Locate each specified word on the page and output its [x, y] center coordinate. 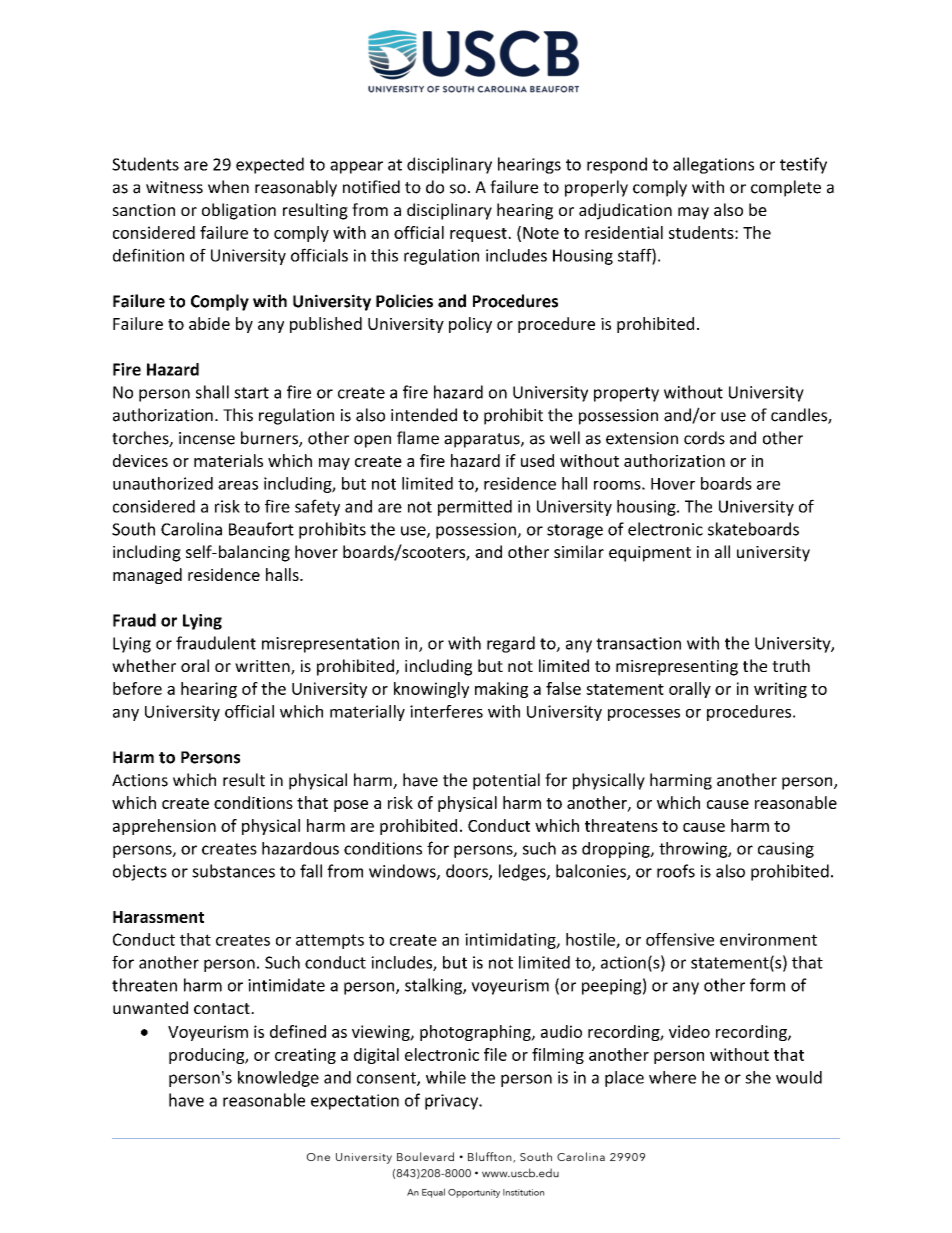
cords [704, 438]
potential [506, 781]
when [228, 187]
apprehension [164, 827]
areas [238, 485]
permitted [475, 508]
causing [786, 850]
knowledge [278, 1079]
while [446, 1077]
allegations [713, 165]
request [479, 235]
